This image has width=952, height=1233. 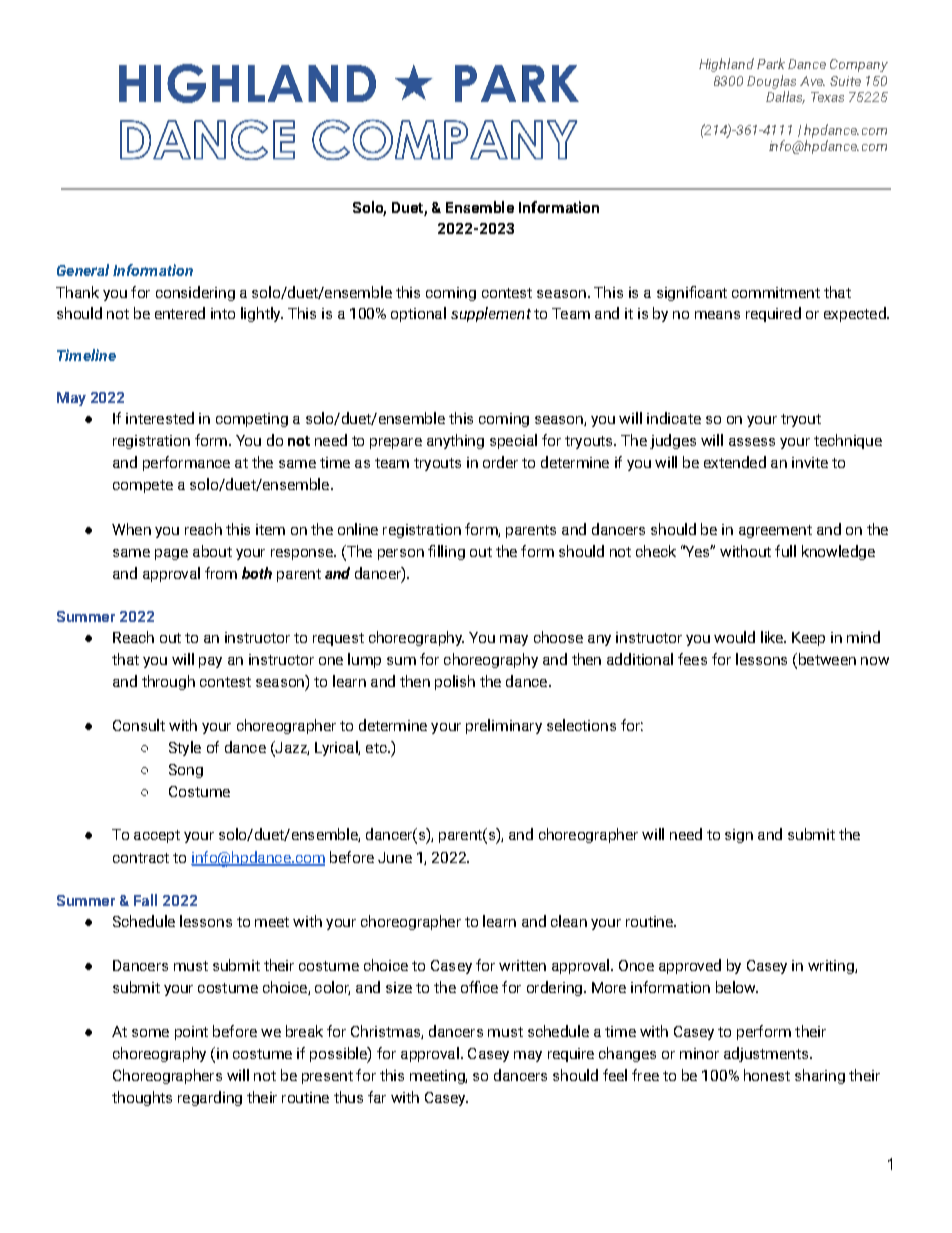 I want to click on page, so click(x=171, y=554).
